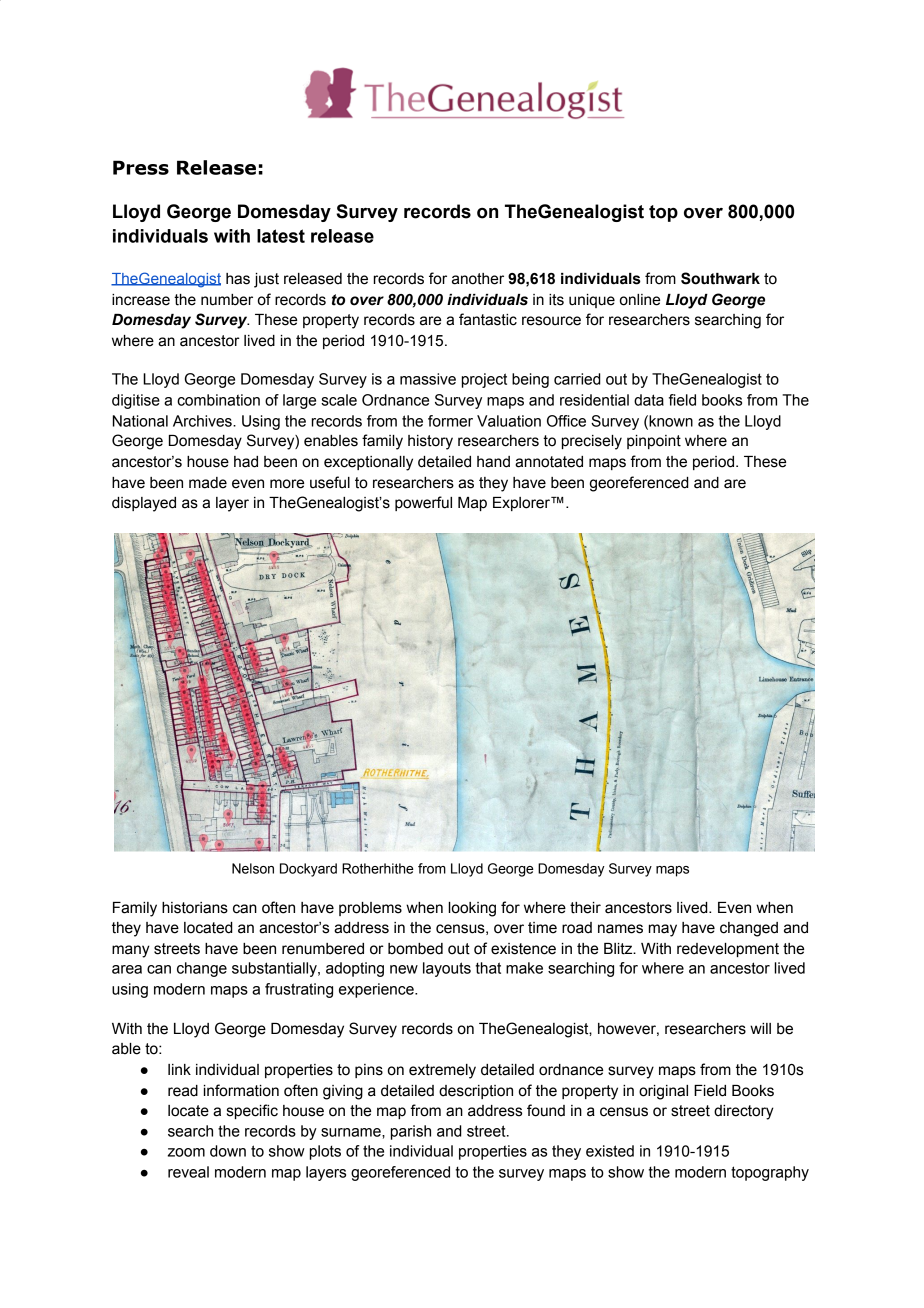  Describe the element at coordinates (663, 930) in the page. I see `may` at that location.
